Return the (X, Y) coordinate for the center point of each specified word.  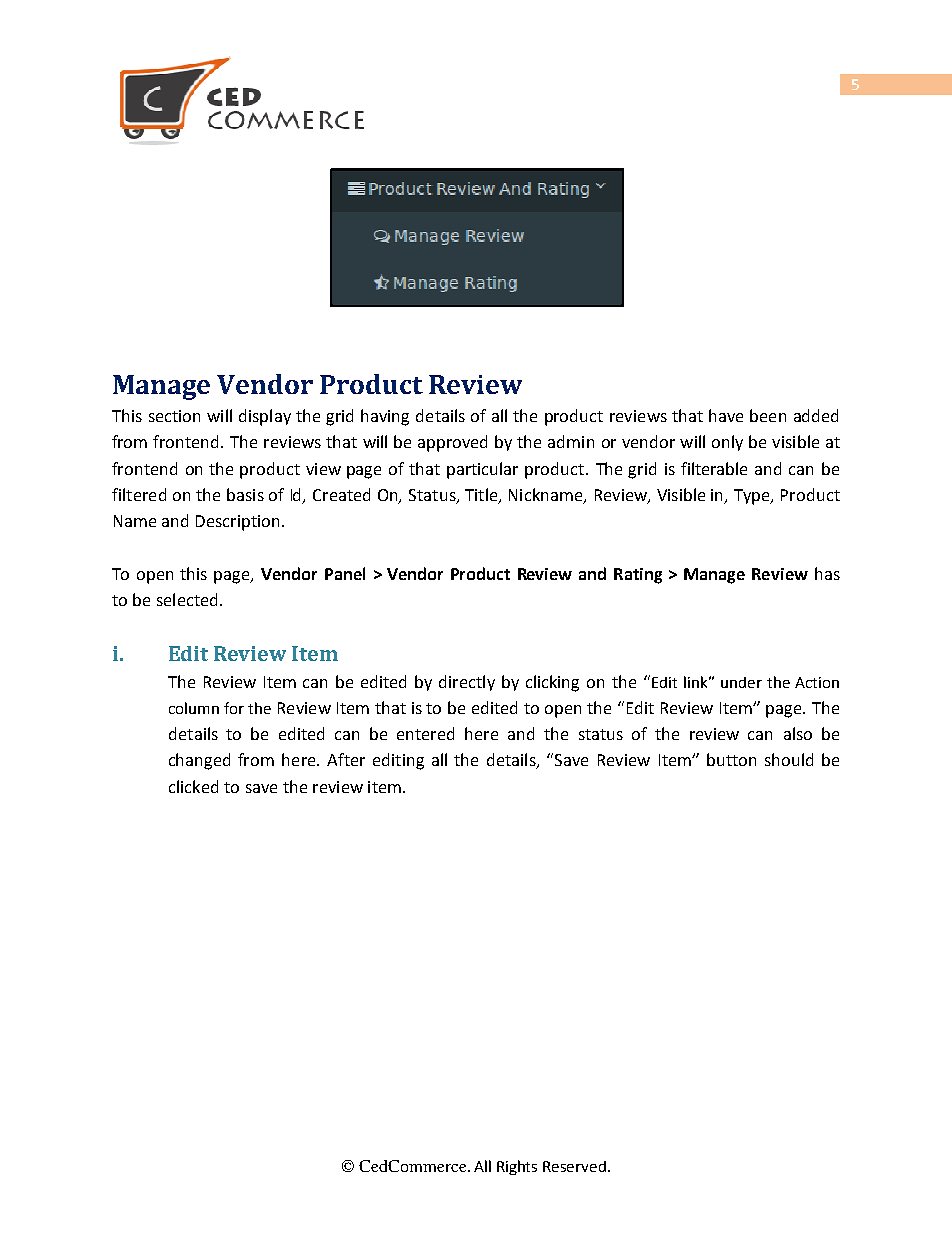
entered (425, 733)
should (789, 759)
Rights (517, 1167)
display (265, 417)
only (727, 443)
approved (452, 443)
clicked (193, 786)
